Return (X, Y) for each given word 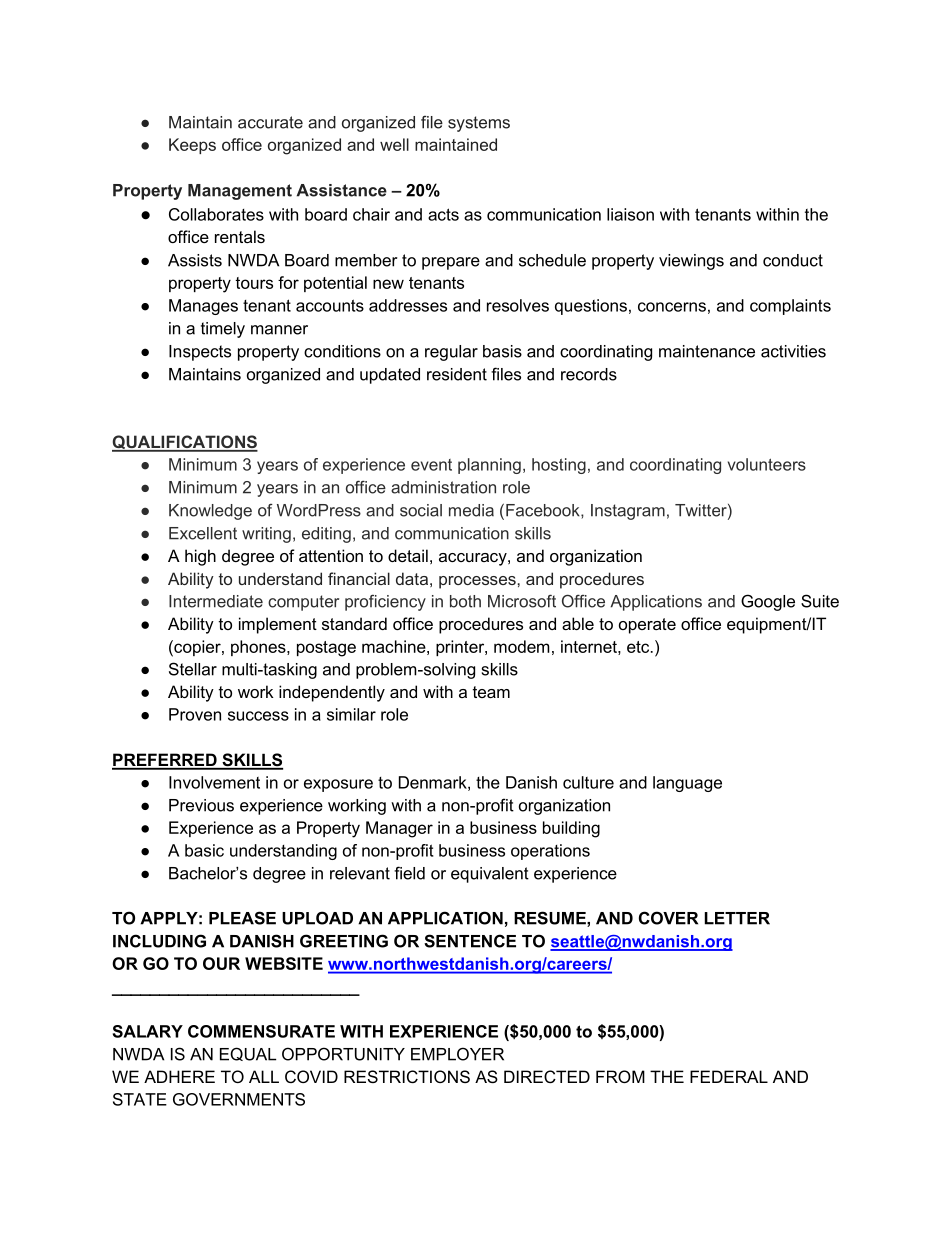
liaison (630, 214)
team (491, 692)
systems (479, 124)
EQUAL (248, 1054)
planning (489, 466)
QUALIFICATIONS (185, 443)
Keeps (192, 146)
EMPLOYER (457, 1054)
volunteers (767, 464)
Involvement (214, 782)
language (687, 784)
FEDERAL (729, 1076)
